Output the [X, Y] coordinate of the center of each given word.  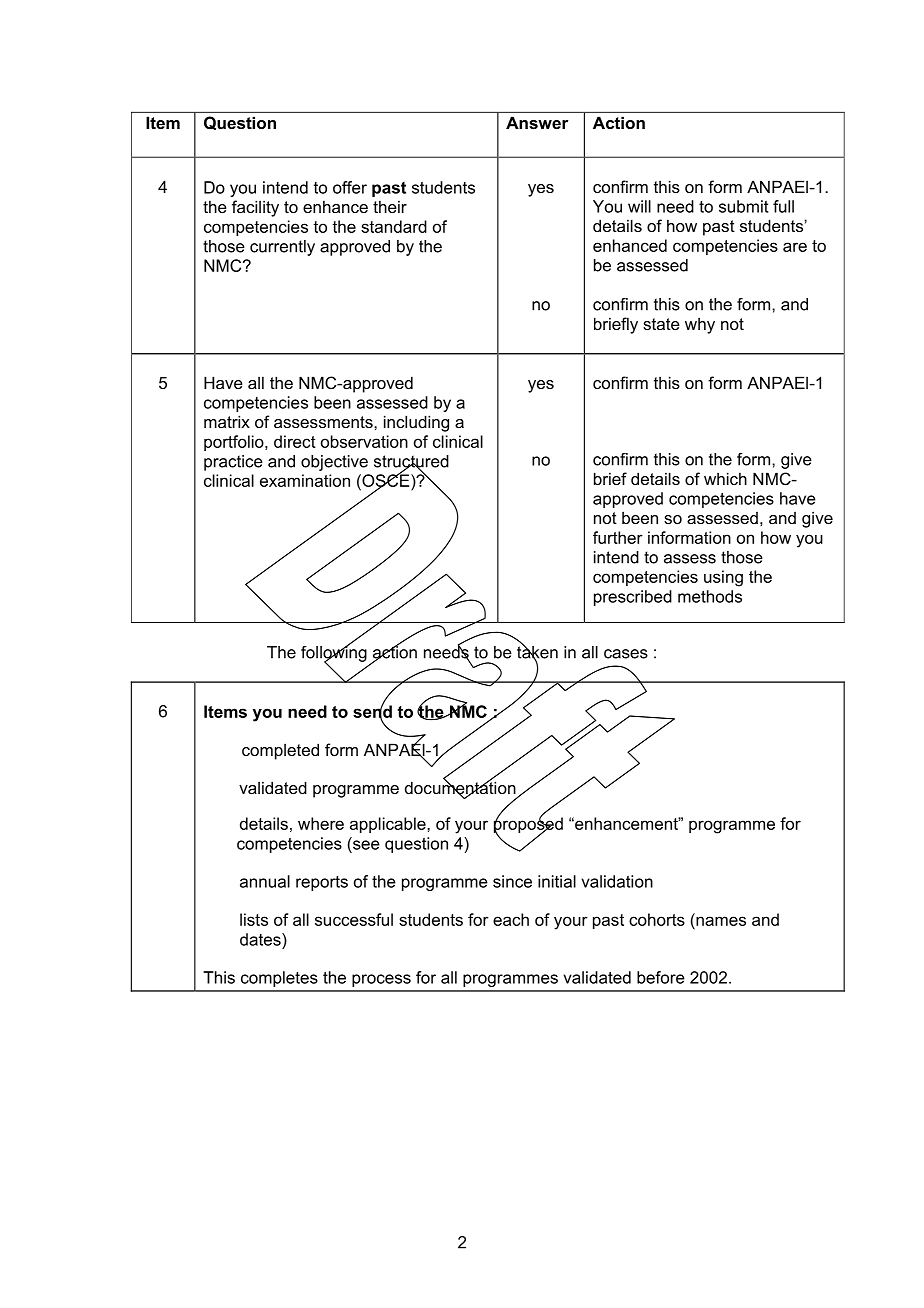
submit [743, 206]
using [723, 578]
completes [279, 979]
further [618, 537]
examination [305, 480]
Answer [537, 122]
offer [350, 187]
